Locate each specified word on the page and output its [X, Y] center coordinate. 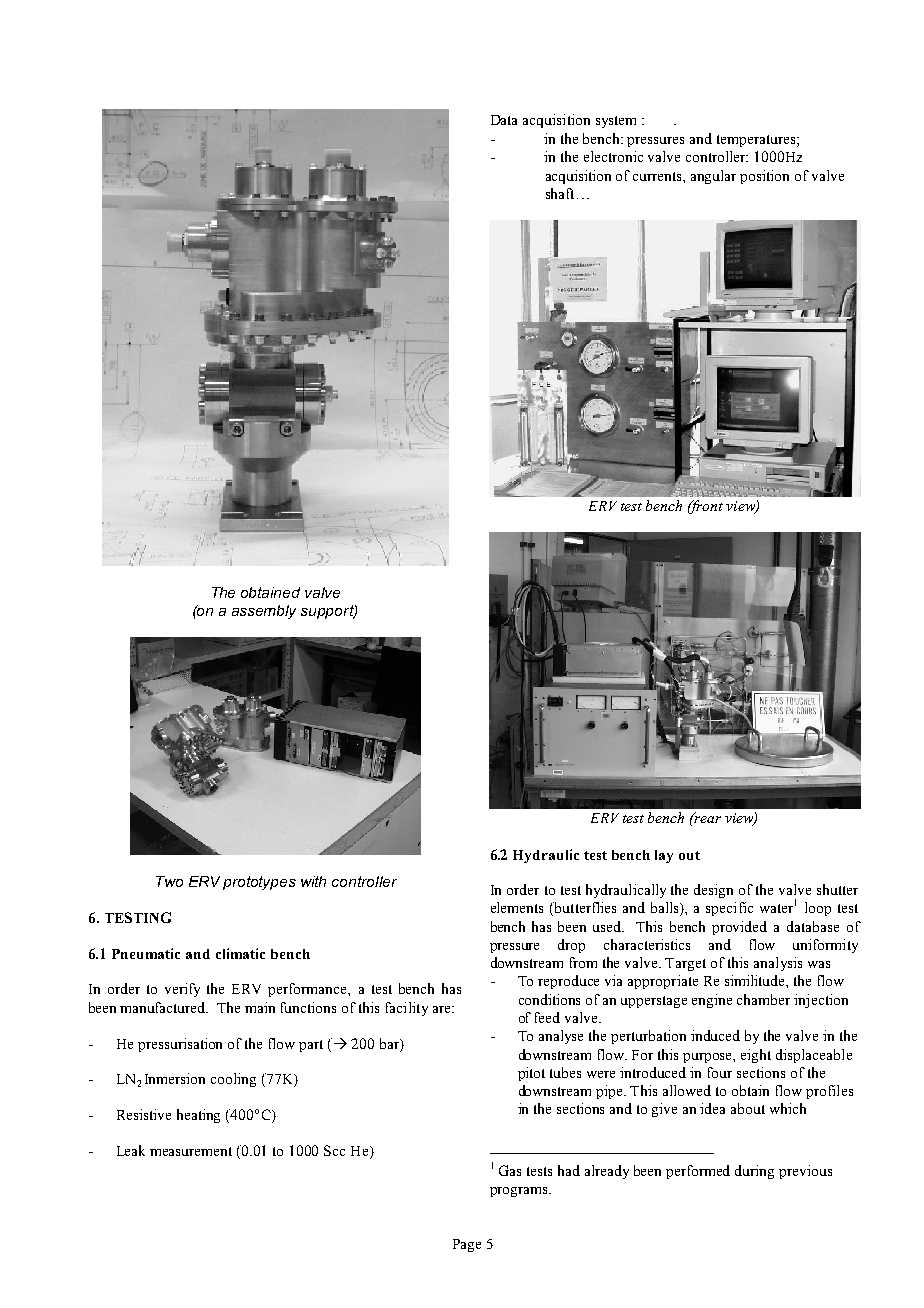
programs [520, 1192]
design [713, 891]
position [764, 177]
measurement [191, 1151]
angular [713, 177]
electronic [613, 156]
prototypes [259, 883]
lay [664, 856]
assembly [264, 612]
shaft [560, 193]
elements [517, 907]
